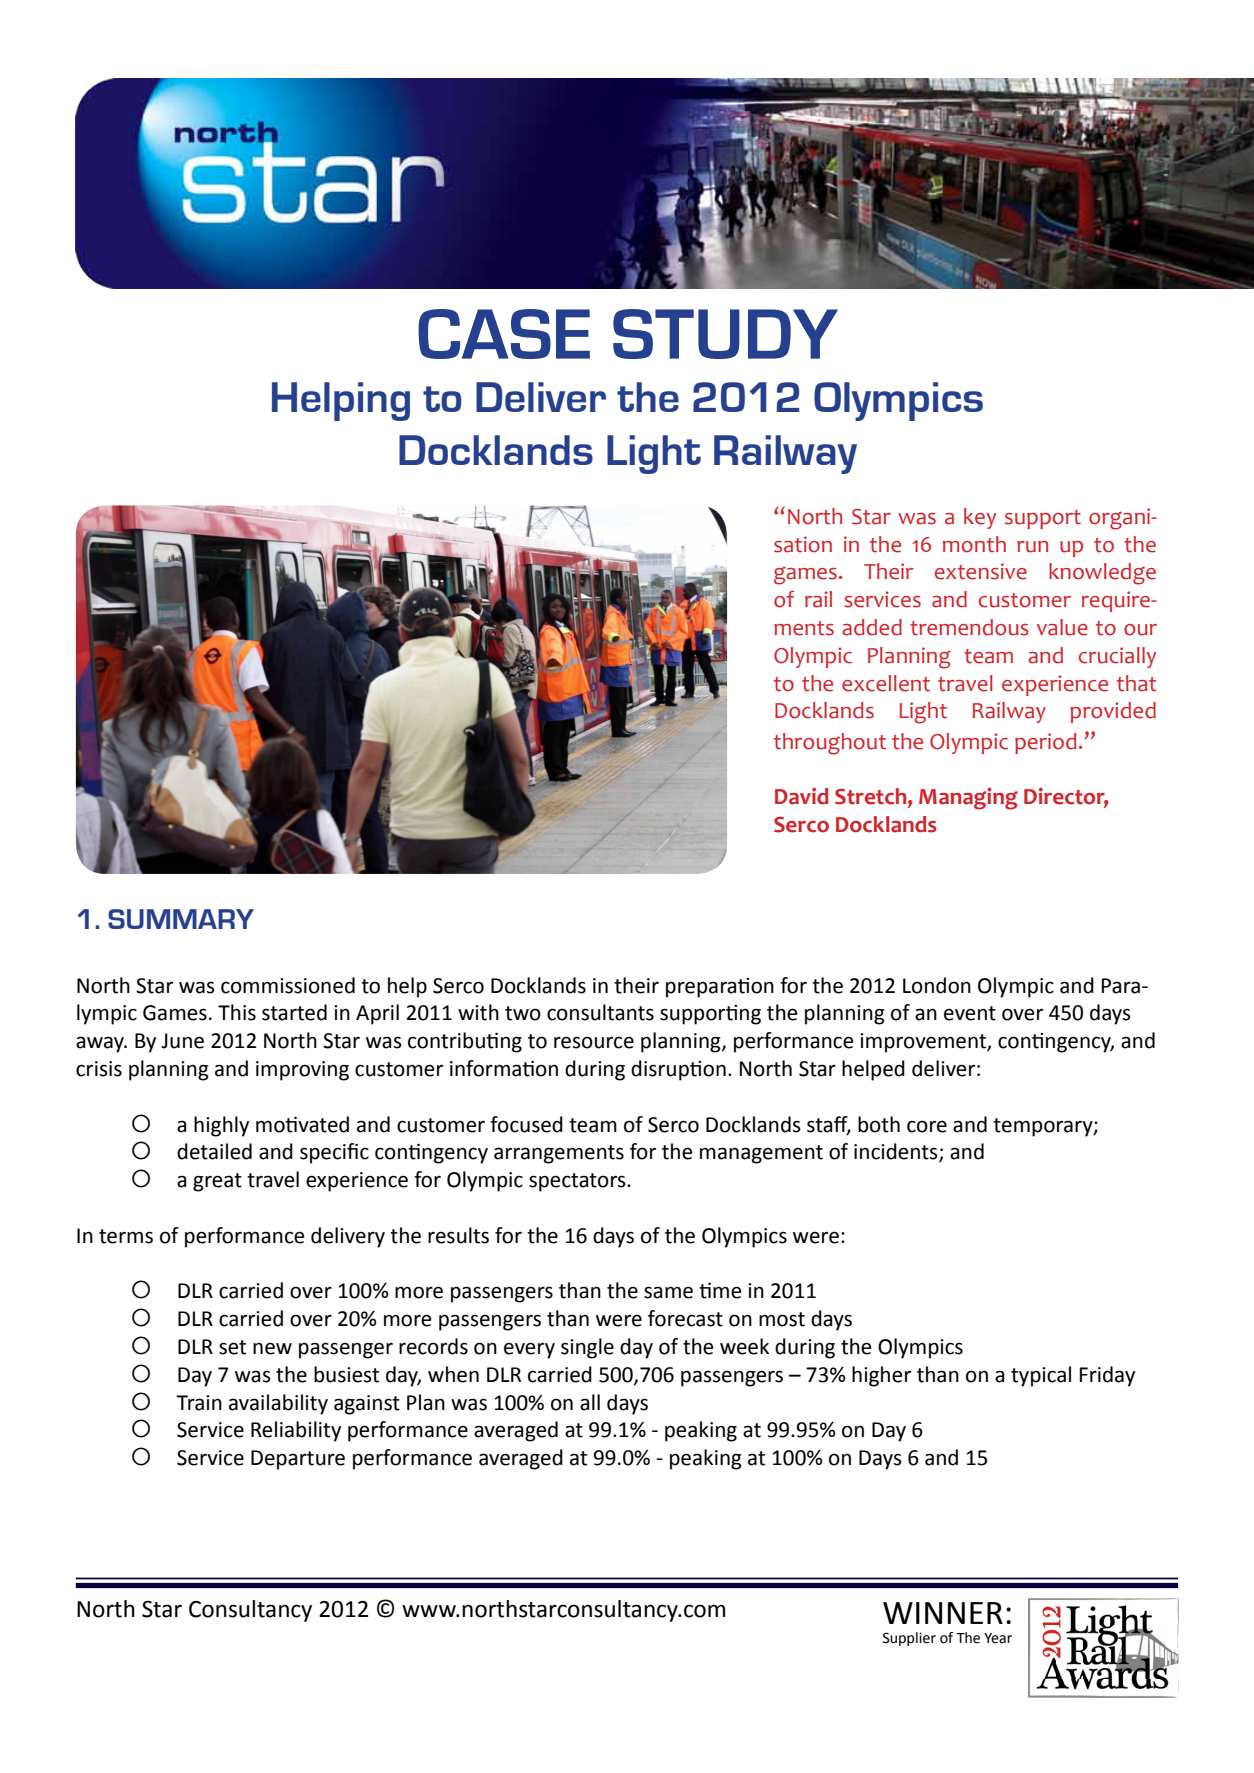 Image resolution: width=1254 pixels, height=1773 pixels. What do you see at coordinates (725, 334) in the image?
I see `STUDY` at bounding box center [725, 334].
